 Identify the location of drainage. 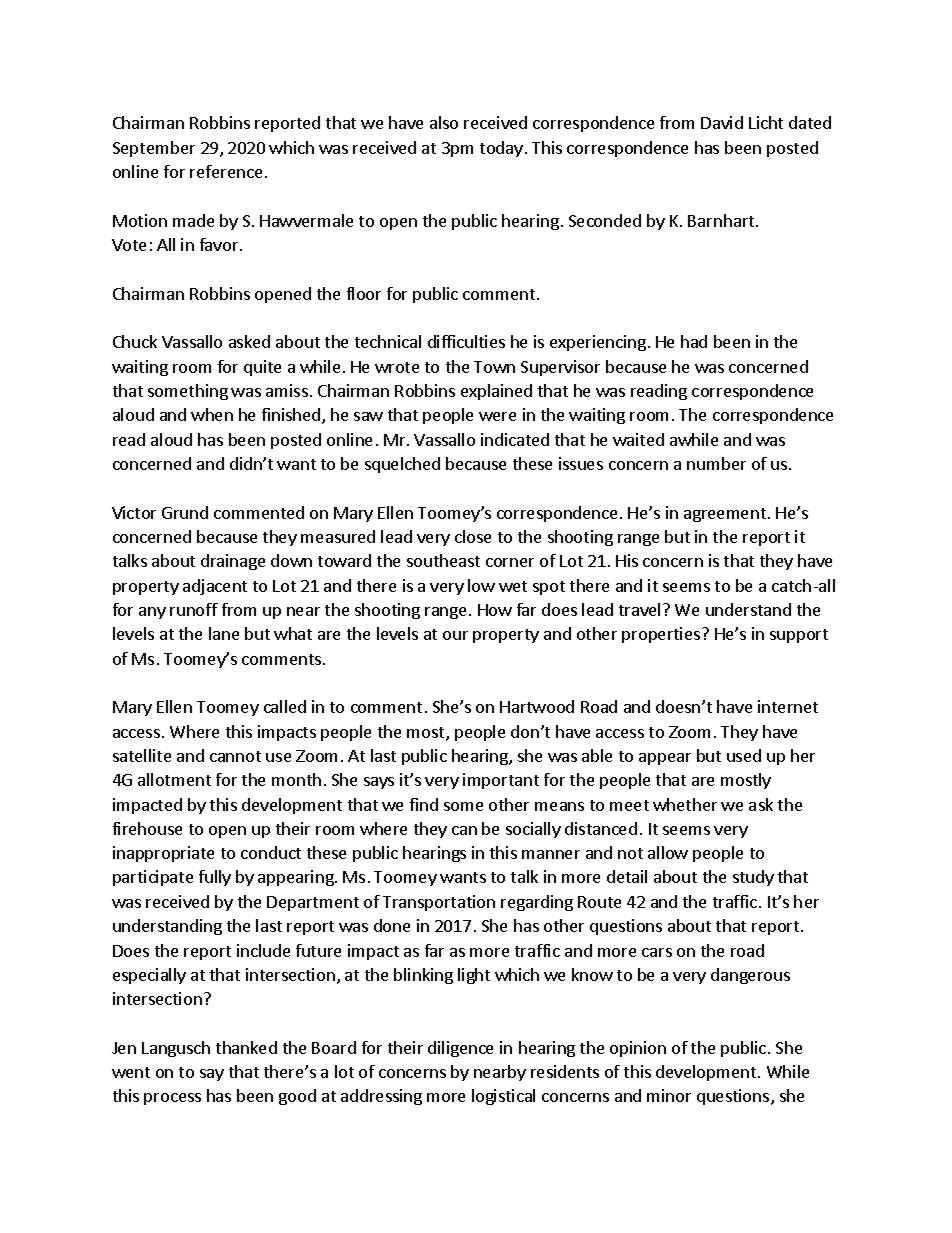
(233, 562).
